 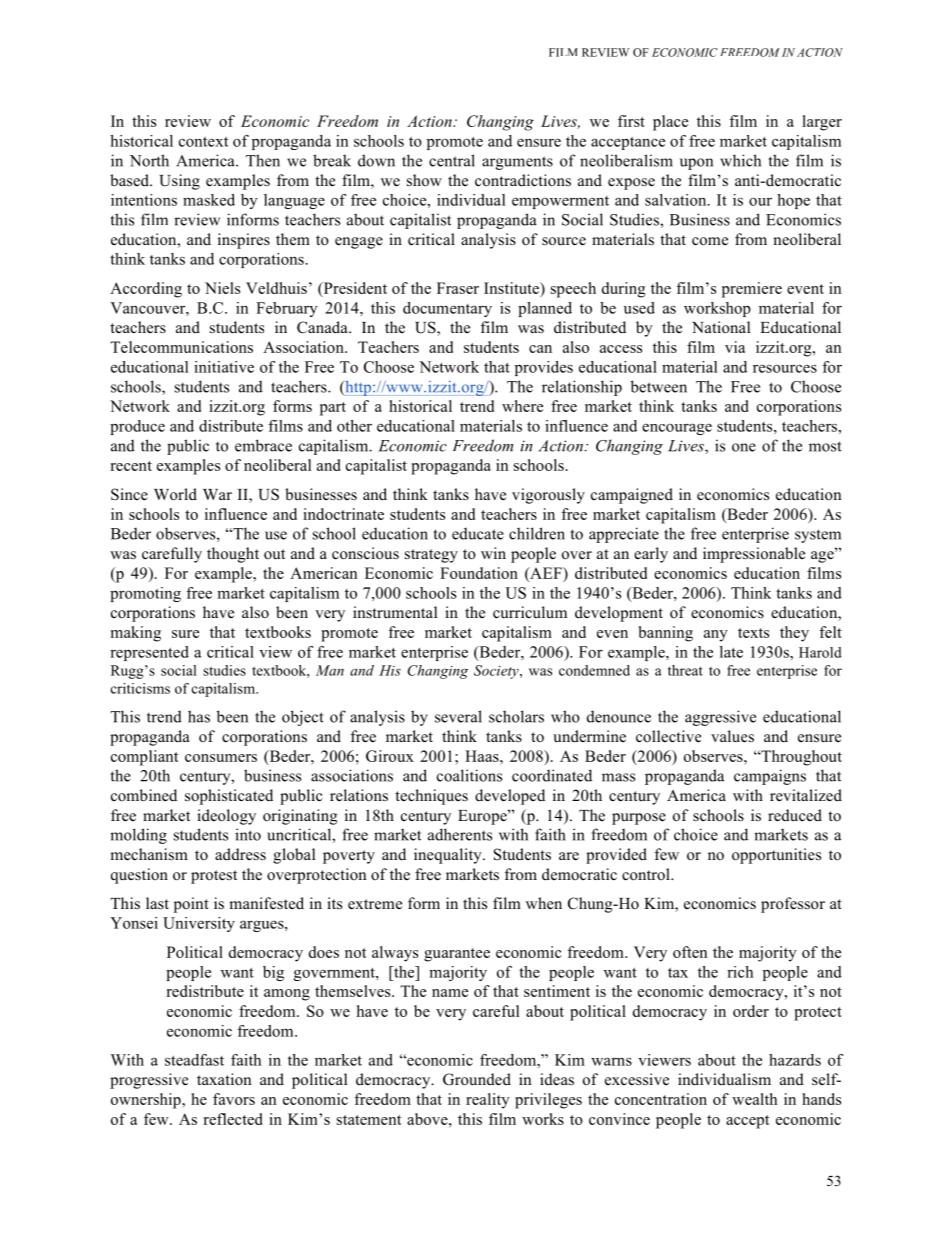 I want to click on one, so click(x=744, y=447).
